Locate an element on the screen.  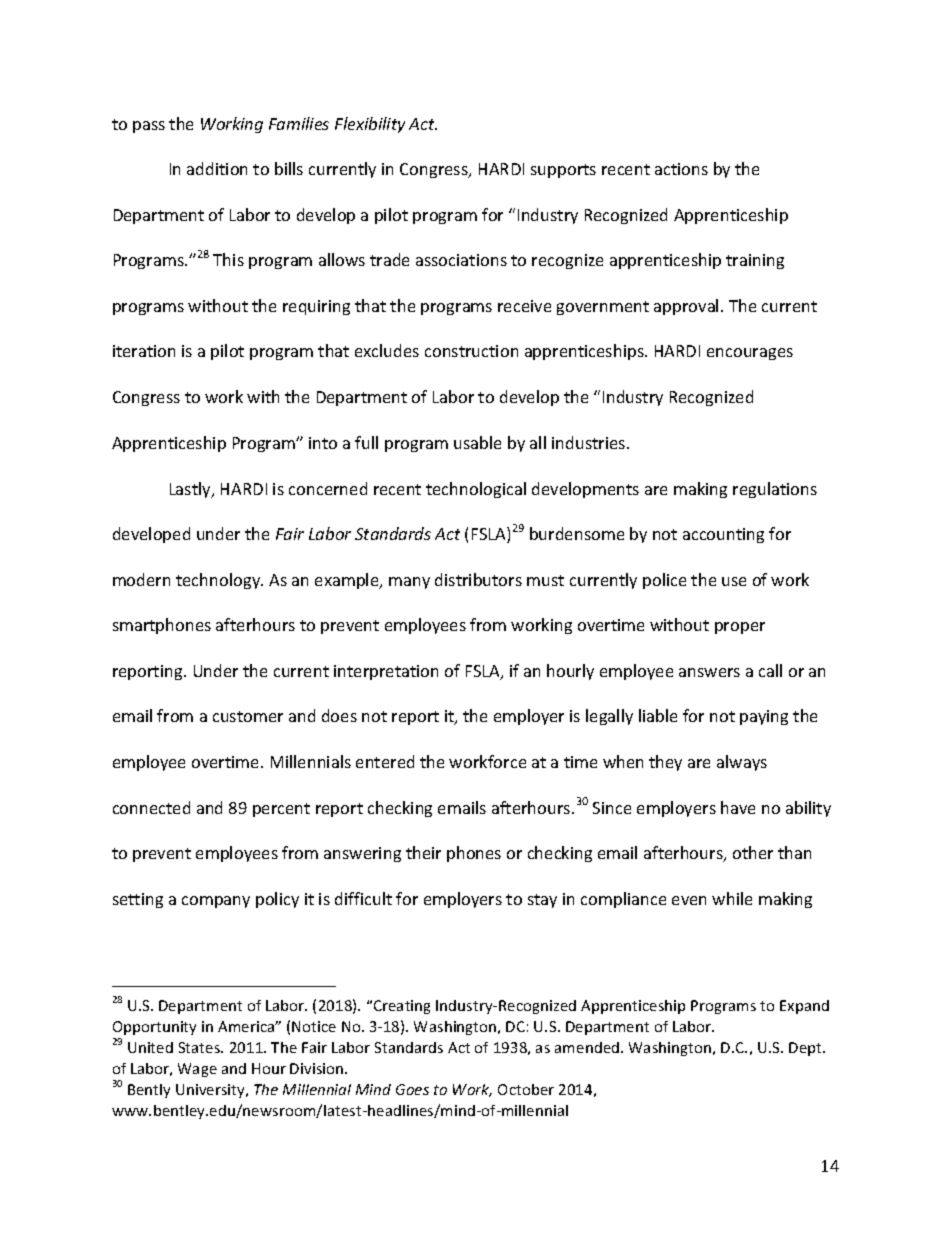
proper is located at coordinates (740, 628).
